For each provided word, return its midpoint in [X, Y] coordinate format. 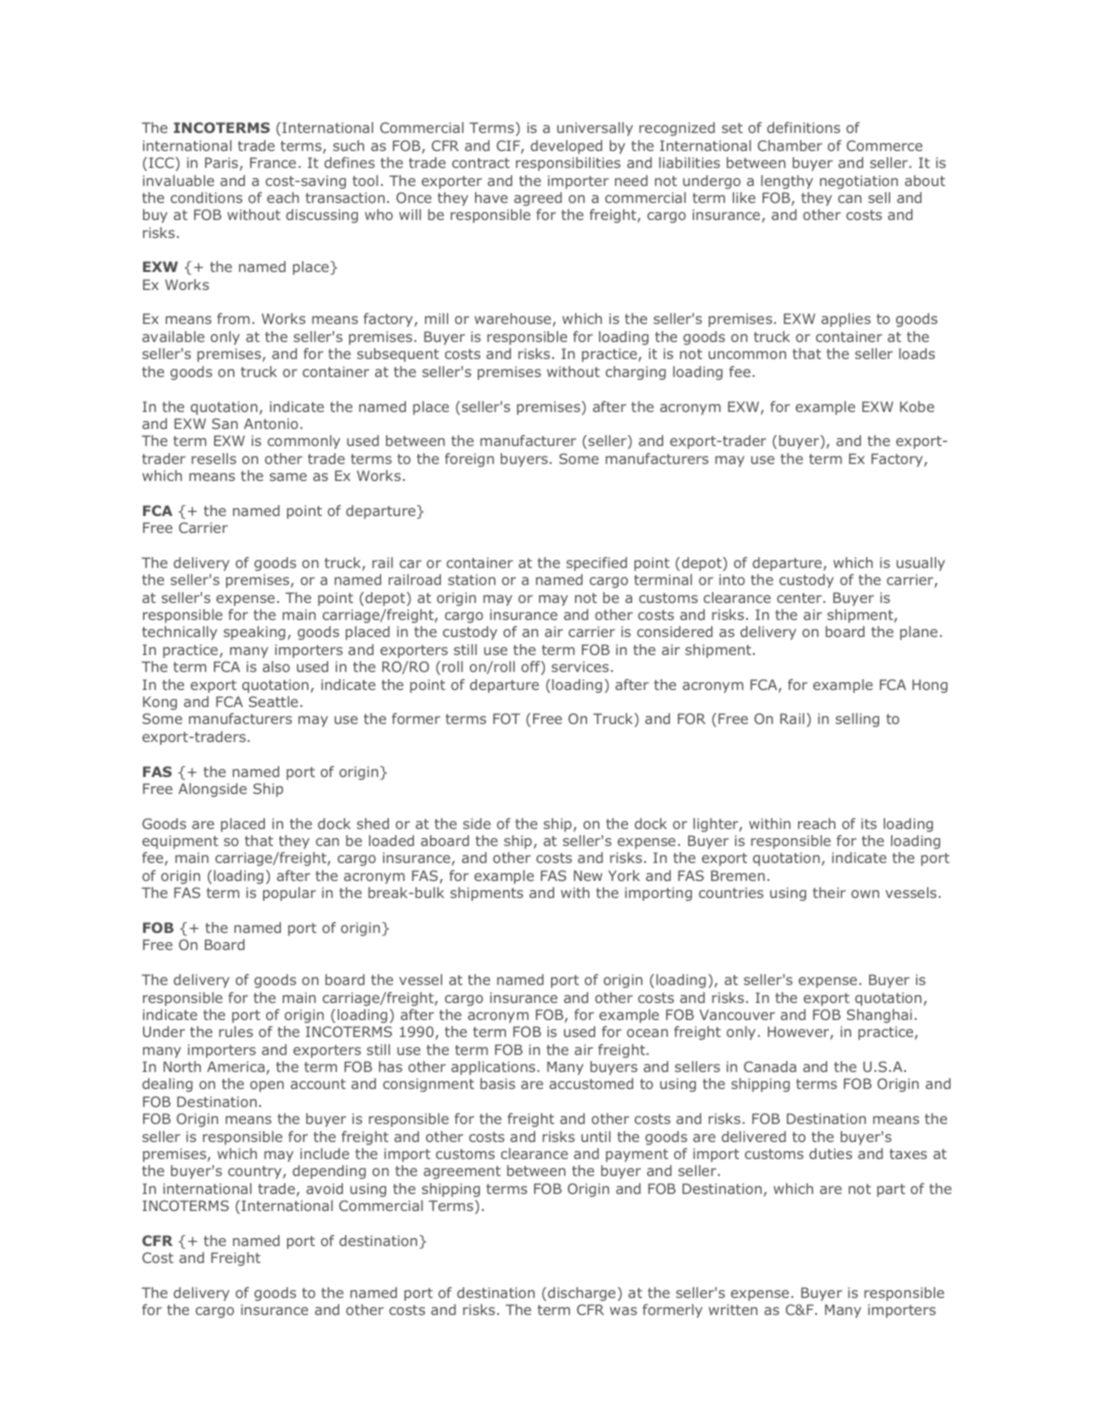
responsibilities [568, 164]
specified [596, 564]
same [288, 477]
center [800, 598]
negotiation [859, 182]
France [273, 162]
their [829, 892]
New [588, 875]
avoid [324, 1188]
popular [289, 894]
